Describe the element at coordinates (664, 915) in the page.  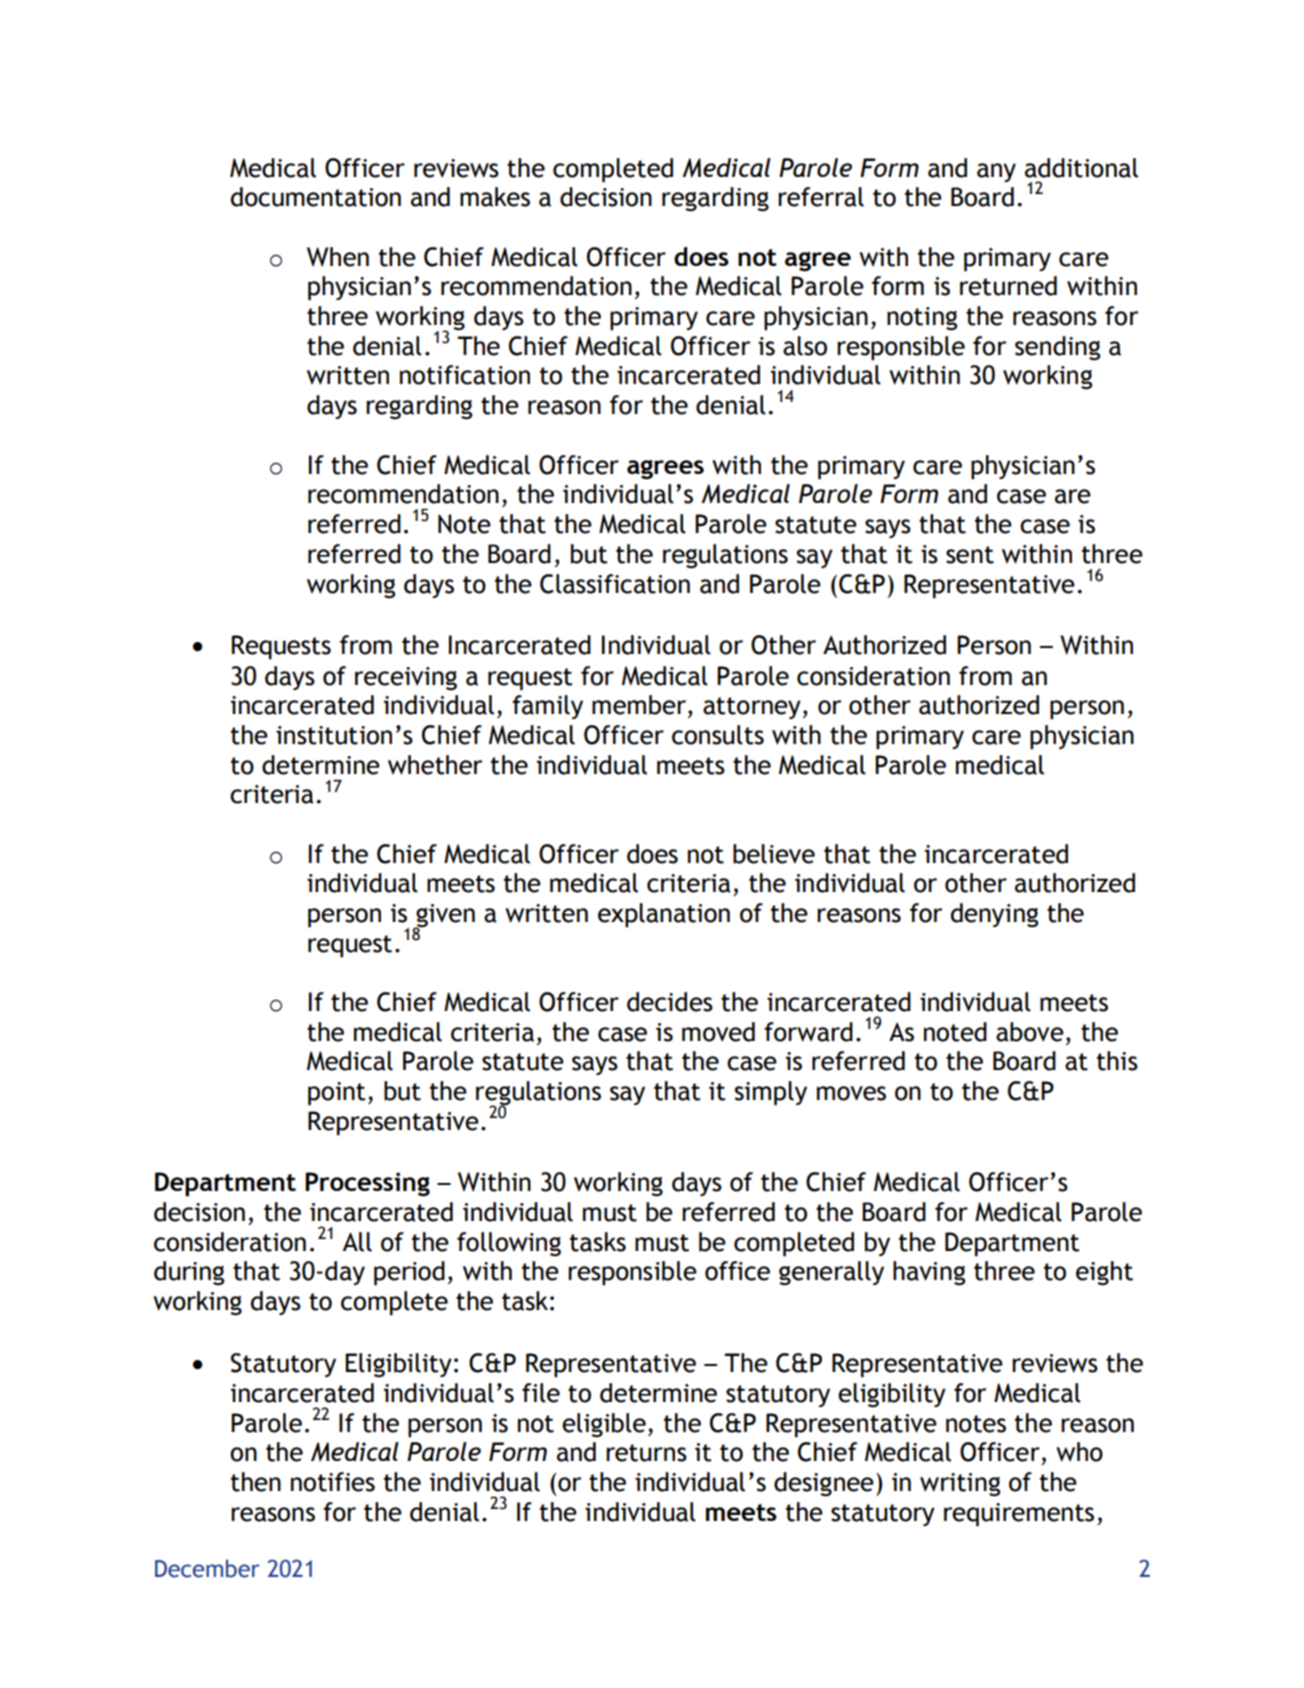
I see `explanation` at that location.
